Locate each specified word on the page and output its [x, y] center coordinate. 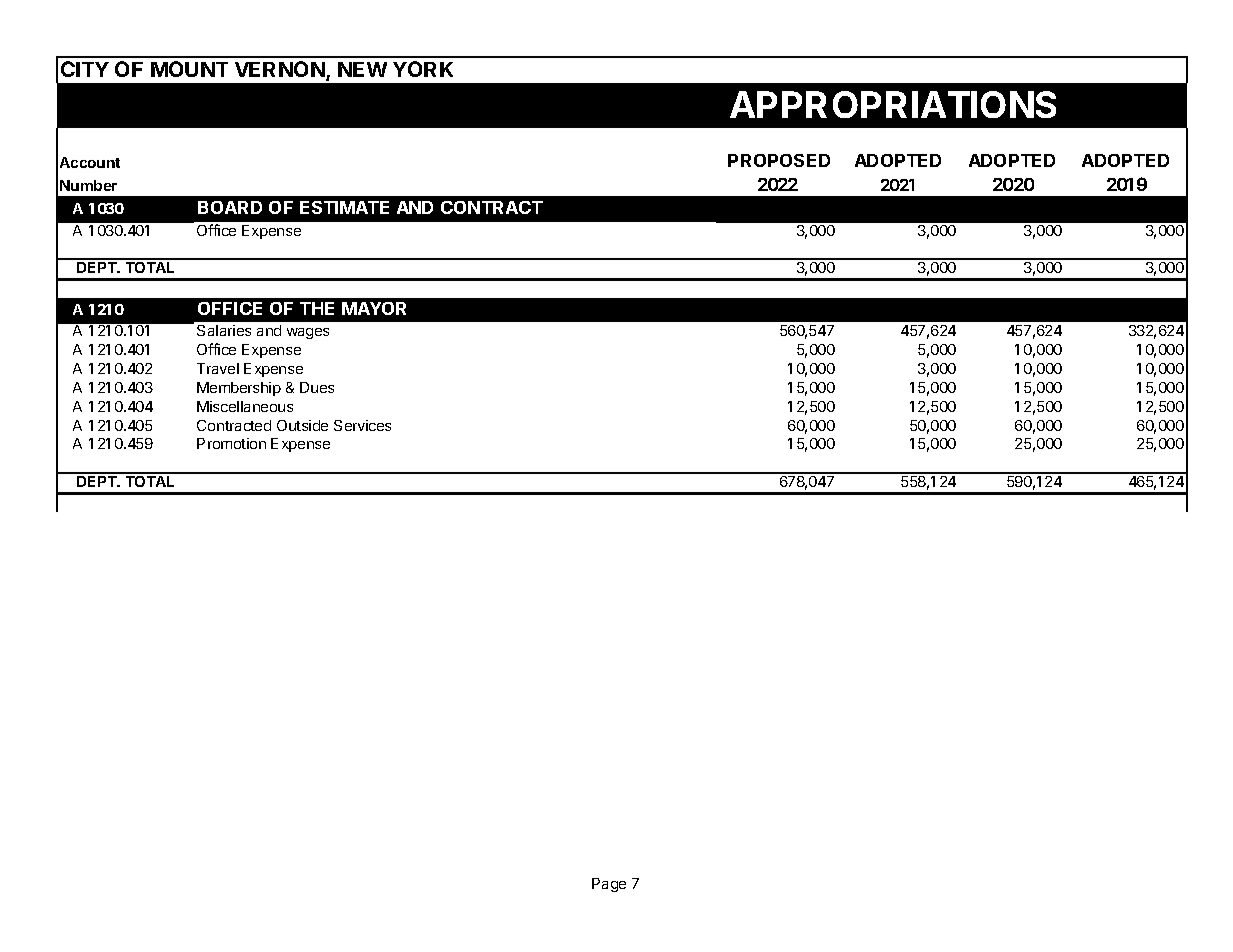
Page [609, 885]
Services [362, 425]
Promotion [231, 443]
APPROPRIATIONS [893, 104]
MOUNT [189, 69]
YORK [423, 69]
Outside [302, 425]
